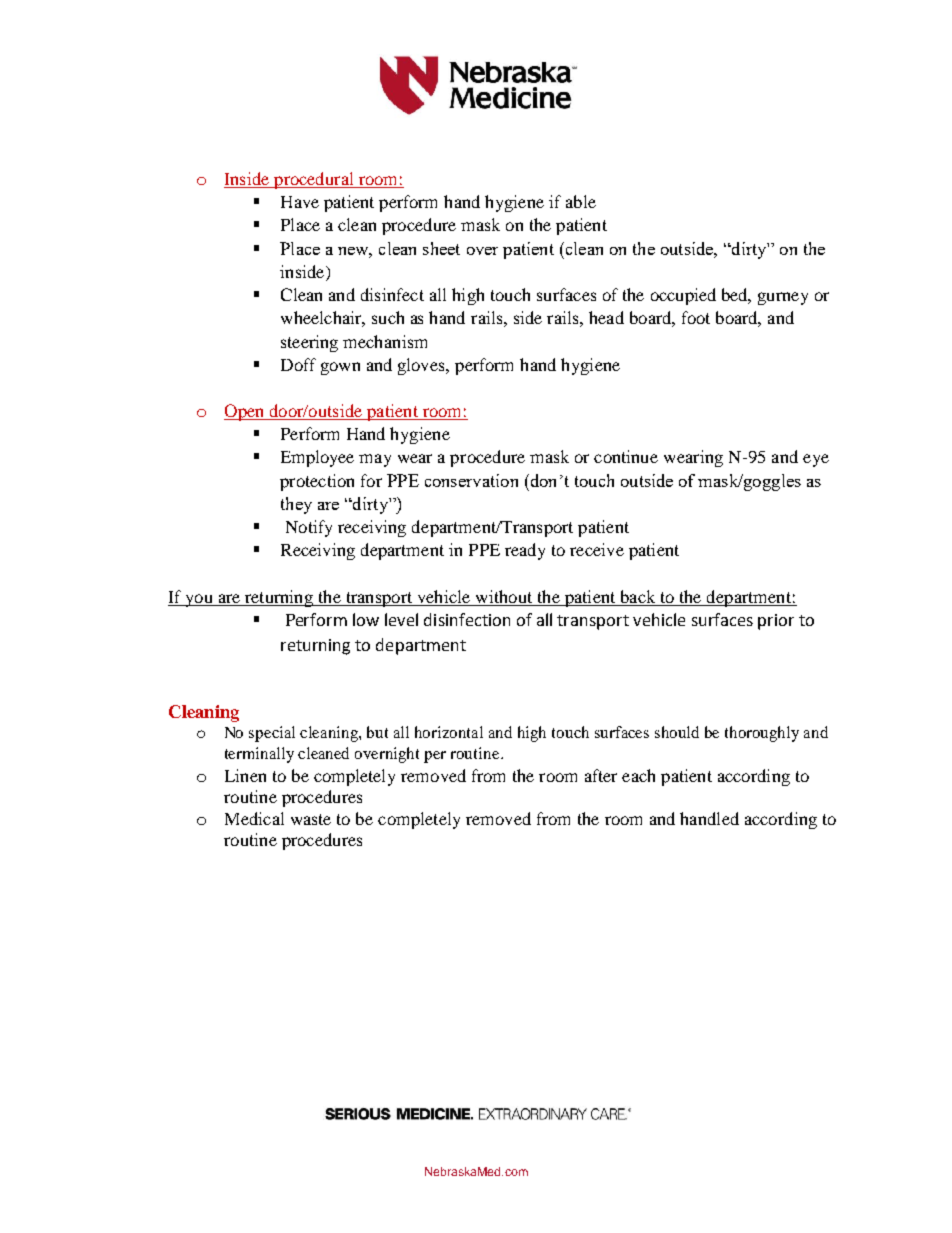  What do you see at coordinates (736, 296) in the page?
I see `bed` at bounding box center [736, 296].
